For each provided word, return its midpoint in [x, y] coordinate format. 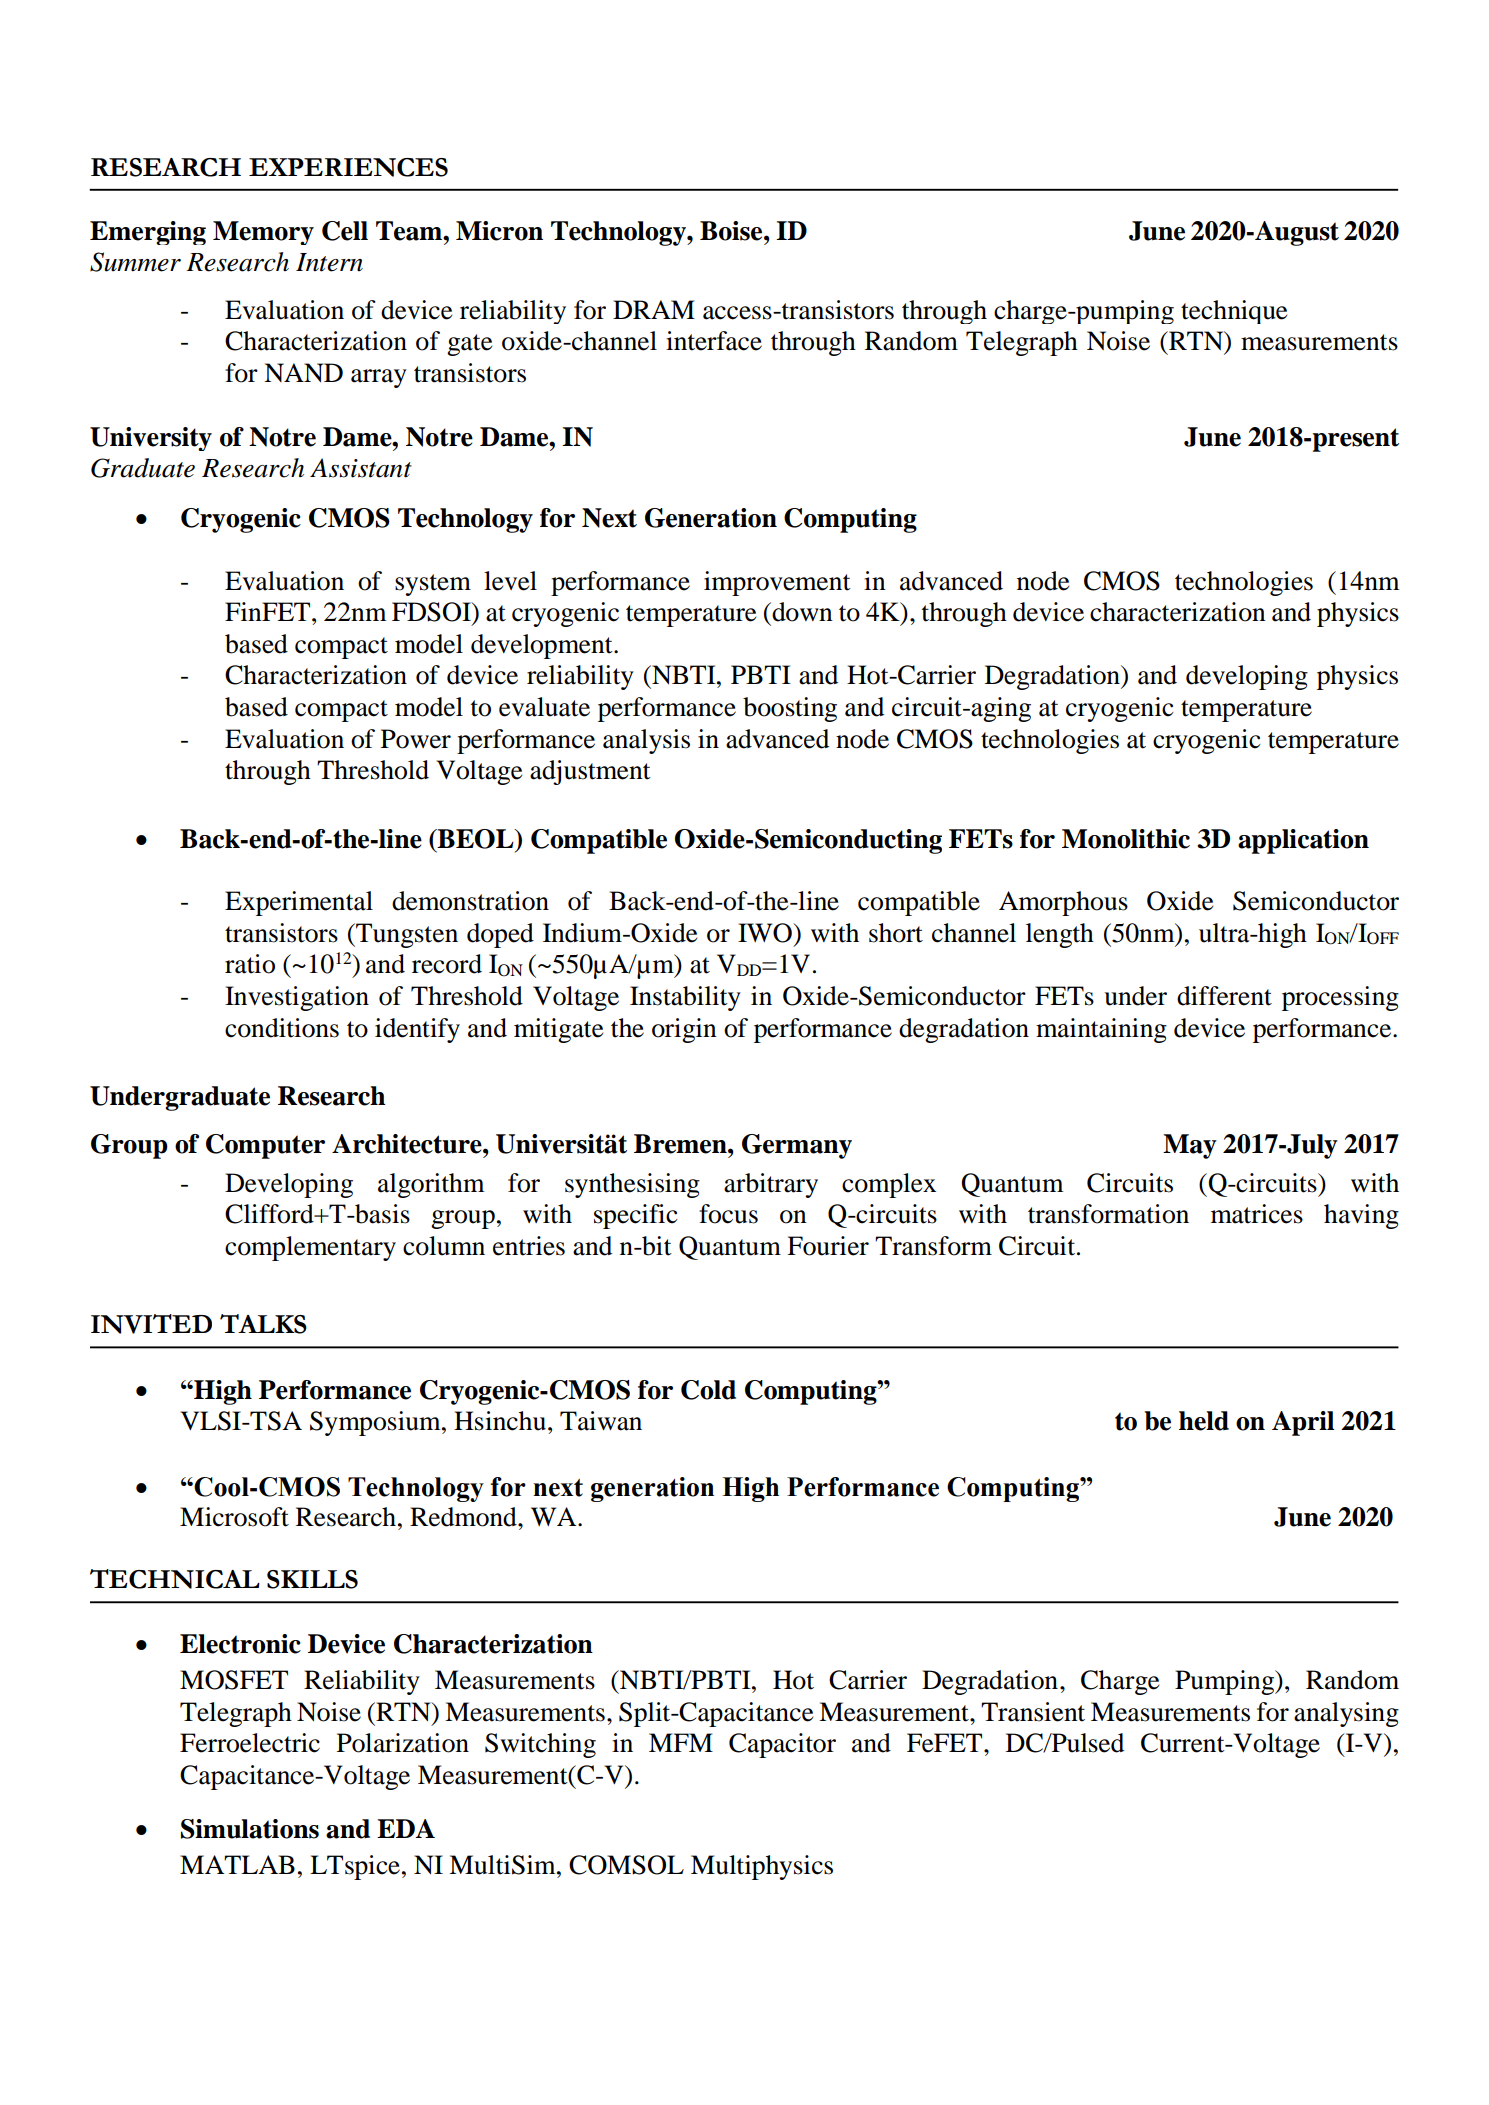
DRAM [654, 309]
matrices [1257, 1214]
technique [1234, 312]
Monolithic [1126, 839]
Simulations [250, 1829]
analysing [1346, 1714]
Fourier [828, 1246]
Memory [263, 233]
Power [416, 739]
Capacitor [782, 1745]
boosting [790, 709]
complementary [310, 1248]
